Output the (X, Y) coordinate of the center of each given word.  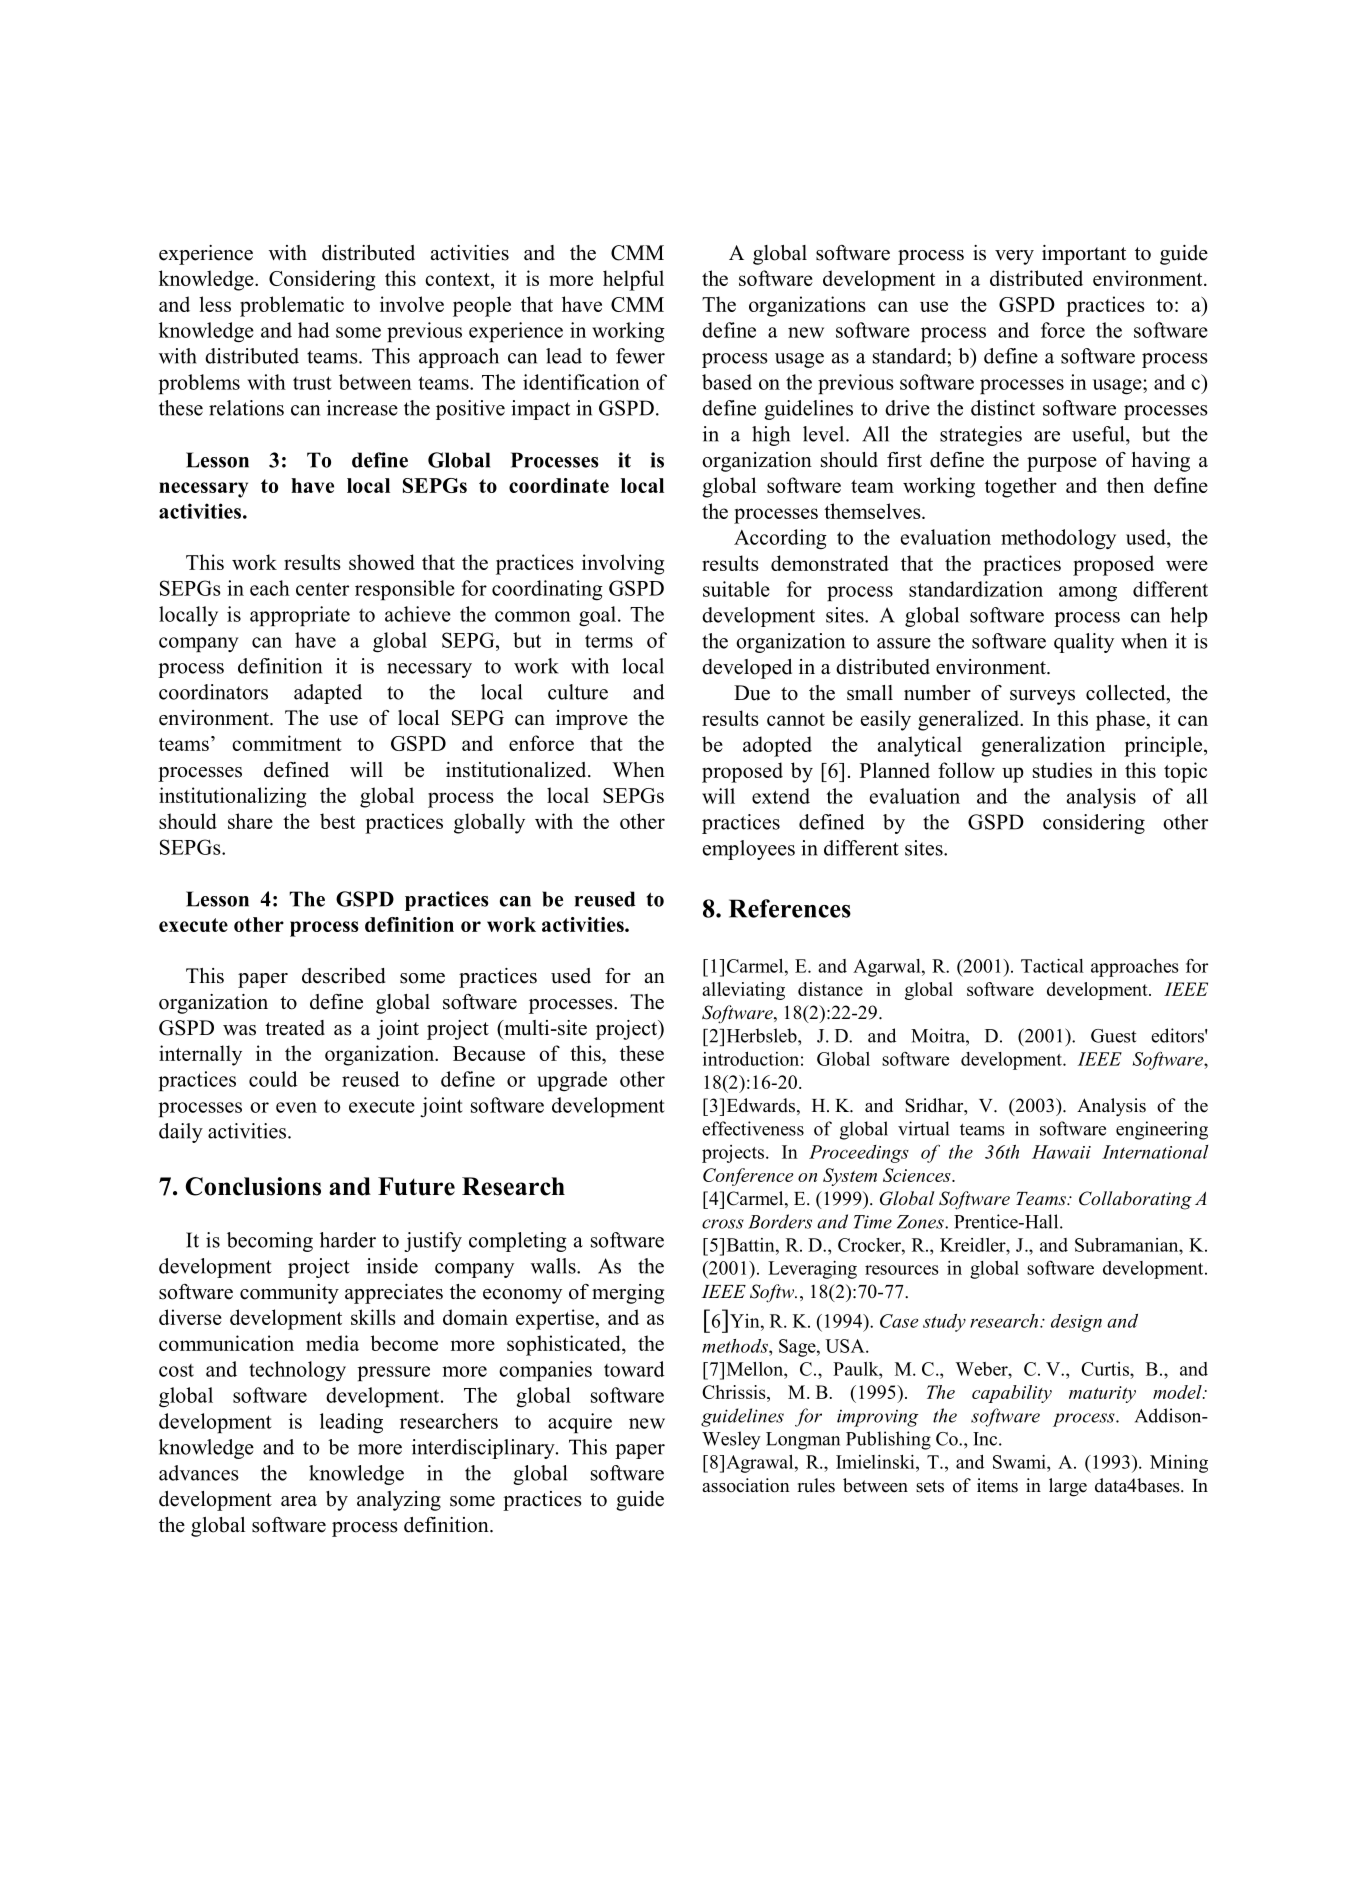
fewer (640, 356)
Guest (1114, 1036)
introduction (751, 1059)
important (1084, 255)
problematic (292, 306)
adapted (328, 694)
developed (747, 669)
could (273, 1079)
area (299, 1501)
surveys (1042, 697)
